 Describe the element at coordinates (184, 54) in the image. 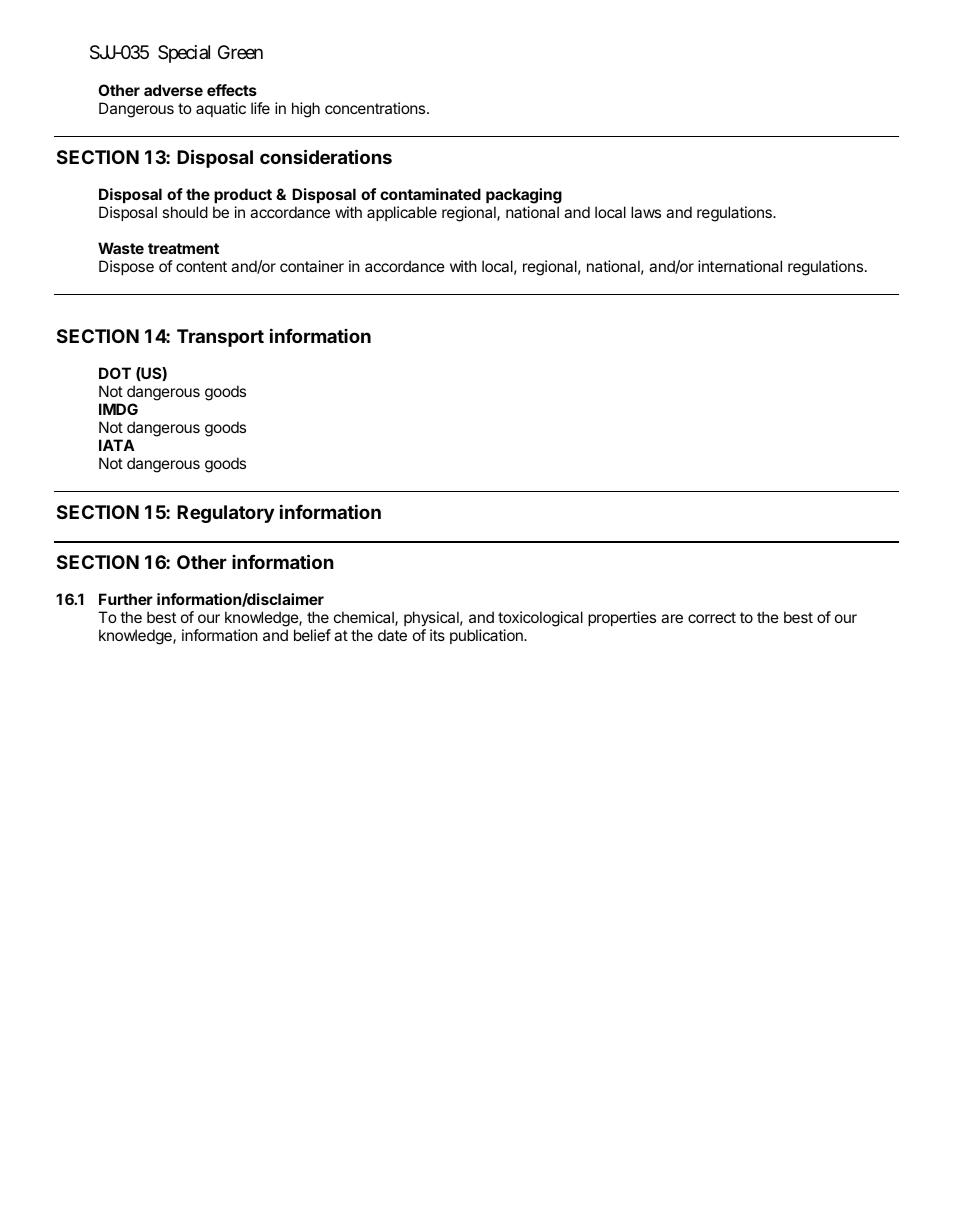

I see `Special` at that location.
